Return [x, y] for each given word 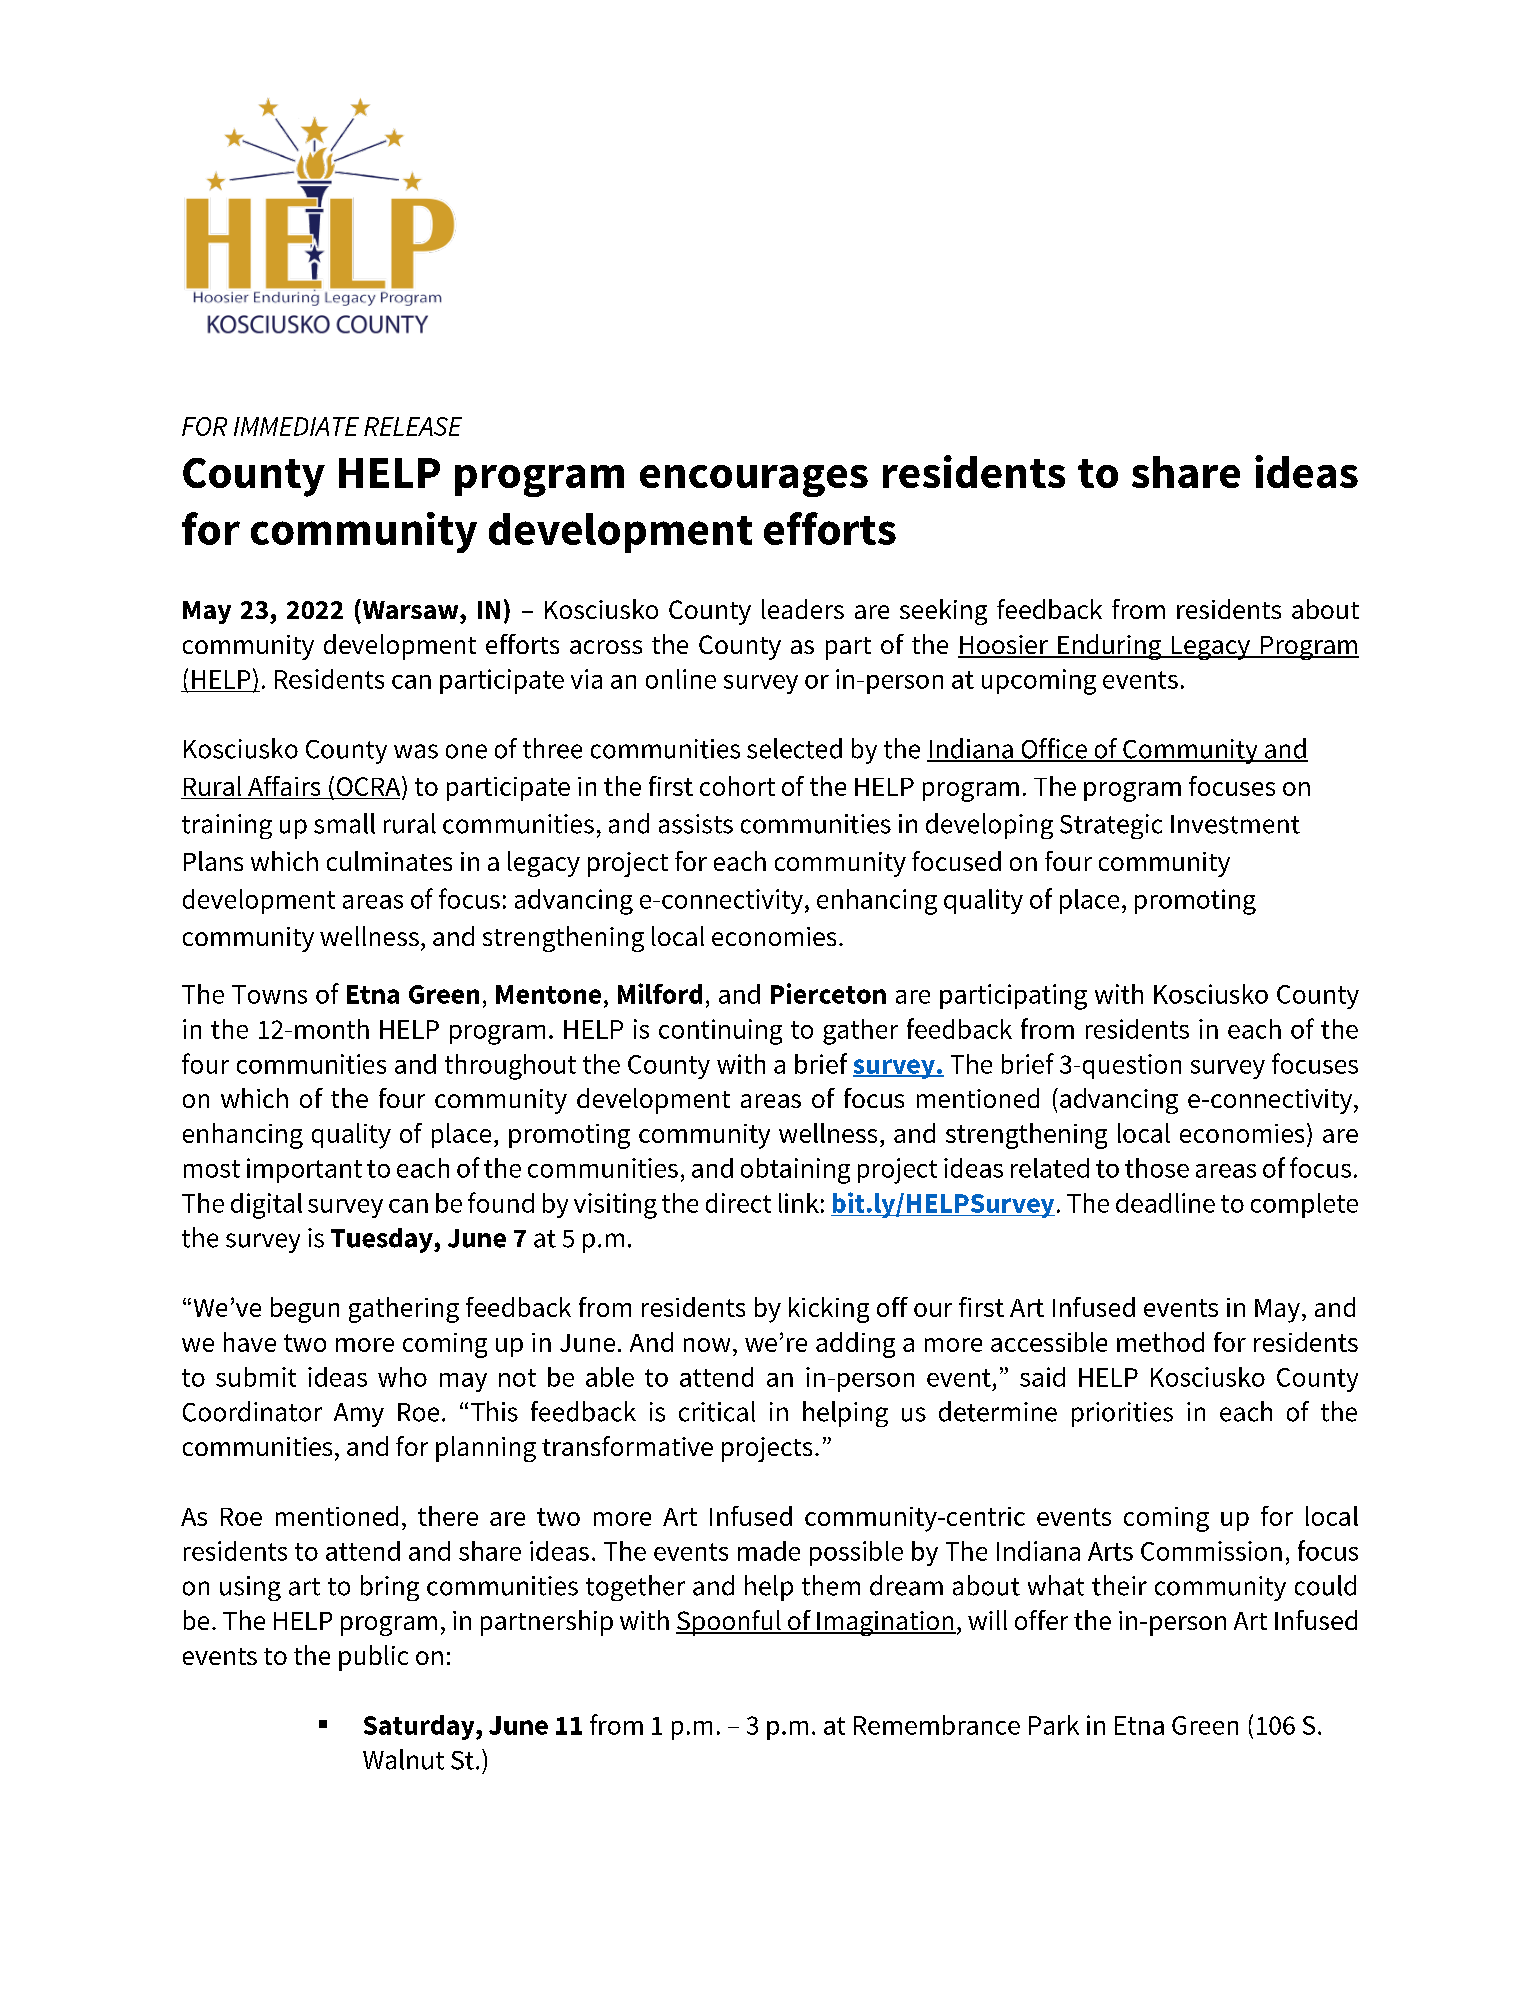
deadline [1165, 1203]
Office [1054, 749]
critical [717, 1411]
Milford [660, 993]
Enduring [1110, 647]
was [416, 751]
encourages [754, 481]
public [373, 1658]
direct [738, 1203]
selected [794, 748]
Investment [1235, 824]
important [304, 1170]
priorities [1122, 1414]
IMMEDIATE [296, 426]
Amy [359, 1415]
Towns [269, 994]
